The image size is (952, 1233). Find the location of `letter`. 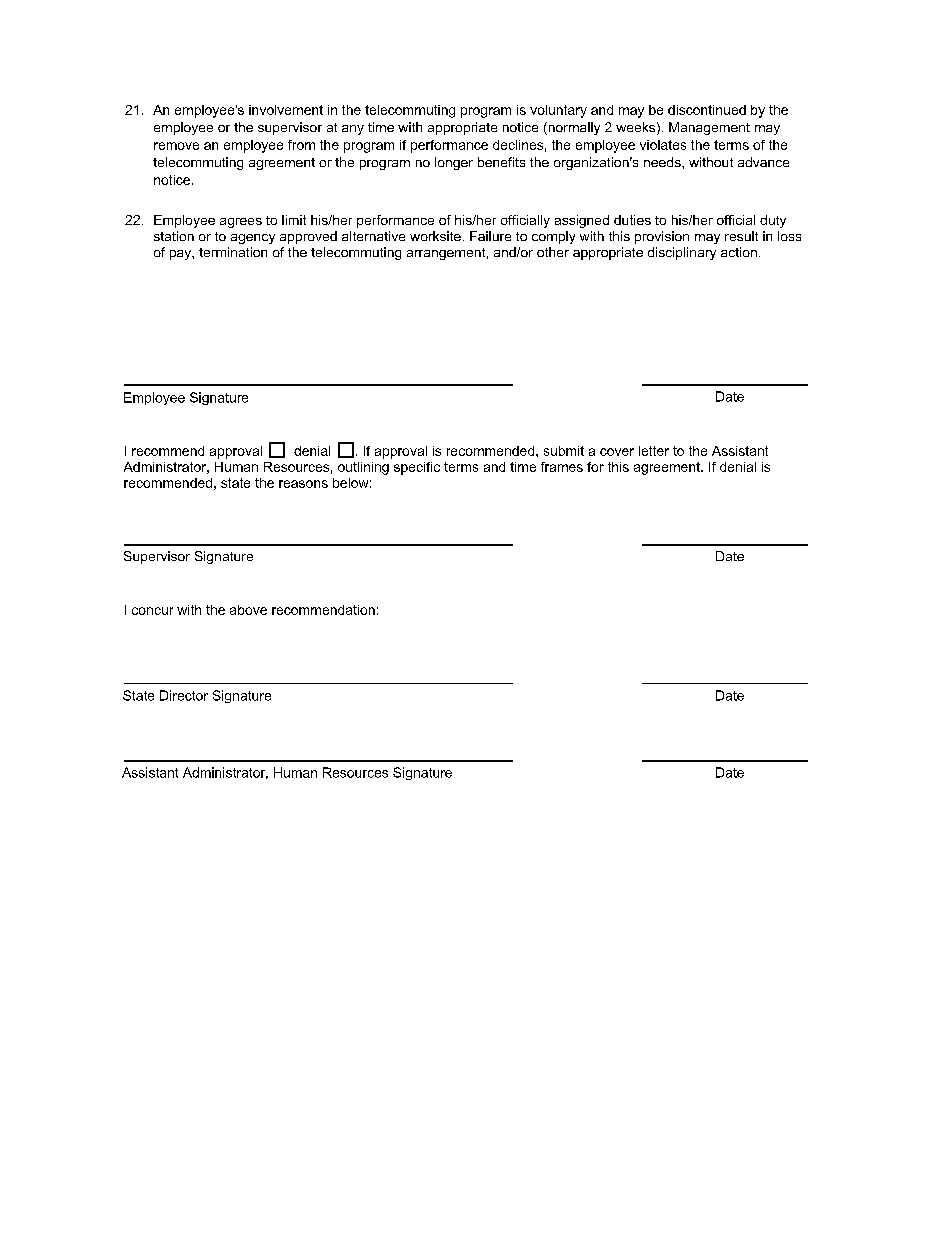

letter is located at coordinates (654, 451).
